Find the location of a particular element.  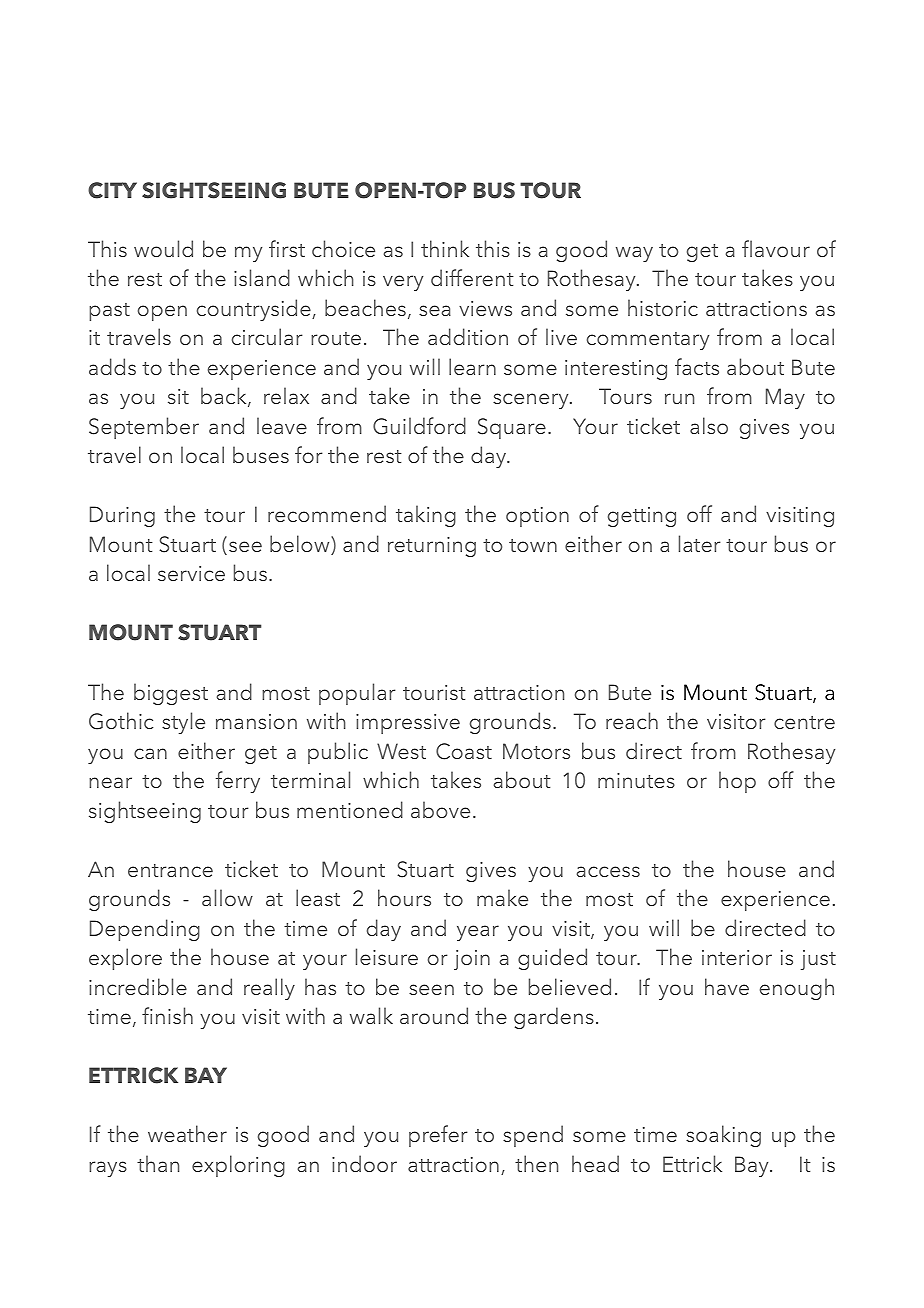

would is located at coordinates (163, 248).
